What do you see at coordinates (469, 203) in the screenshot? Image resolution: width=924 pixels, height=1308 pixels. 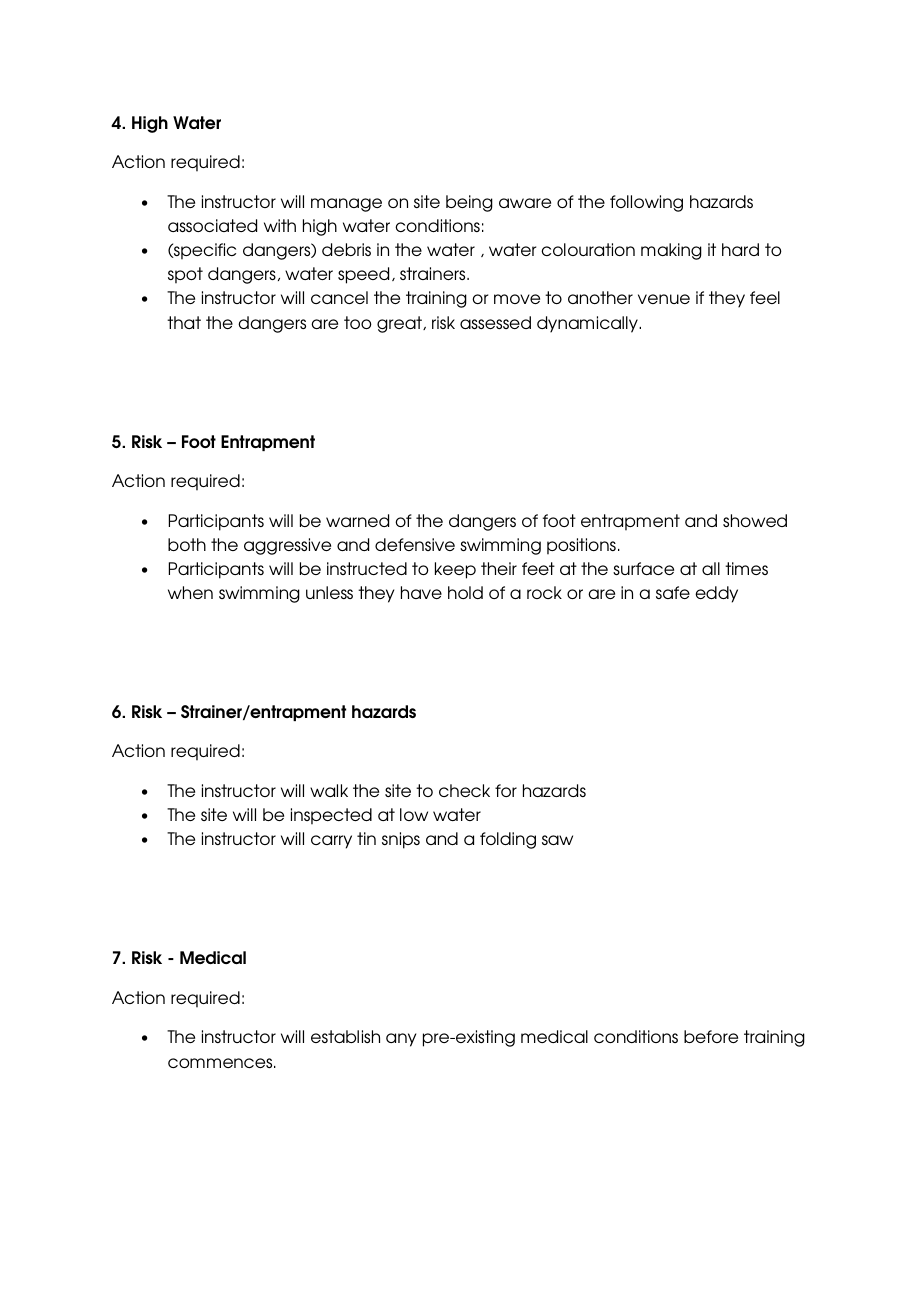 I see `being` at bounding box center [469, 203].
